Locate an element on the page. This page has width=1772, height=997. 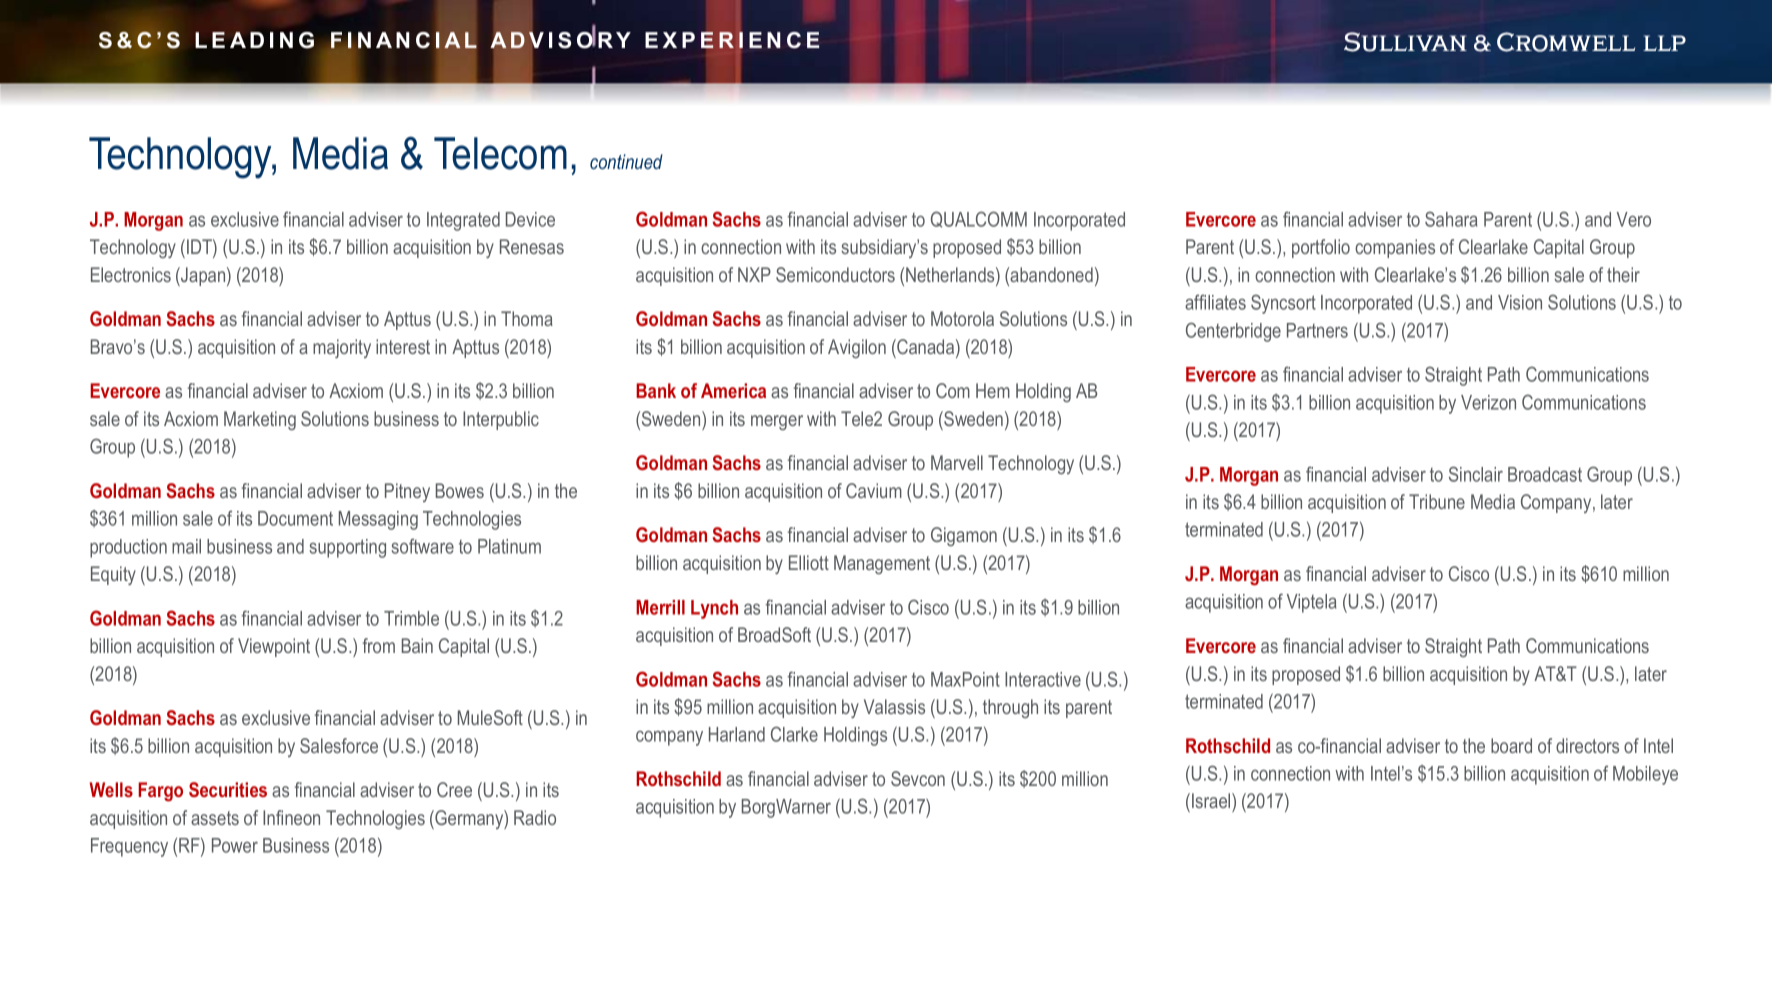
Trimble is located at coordinates (411, 618).
